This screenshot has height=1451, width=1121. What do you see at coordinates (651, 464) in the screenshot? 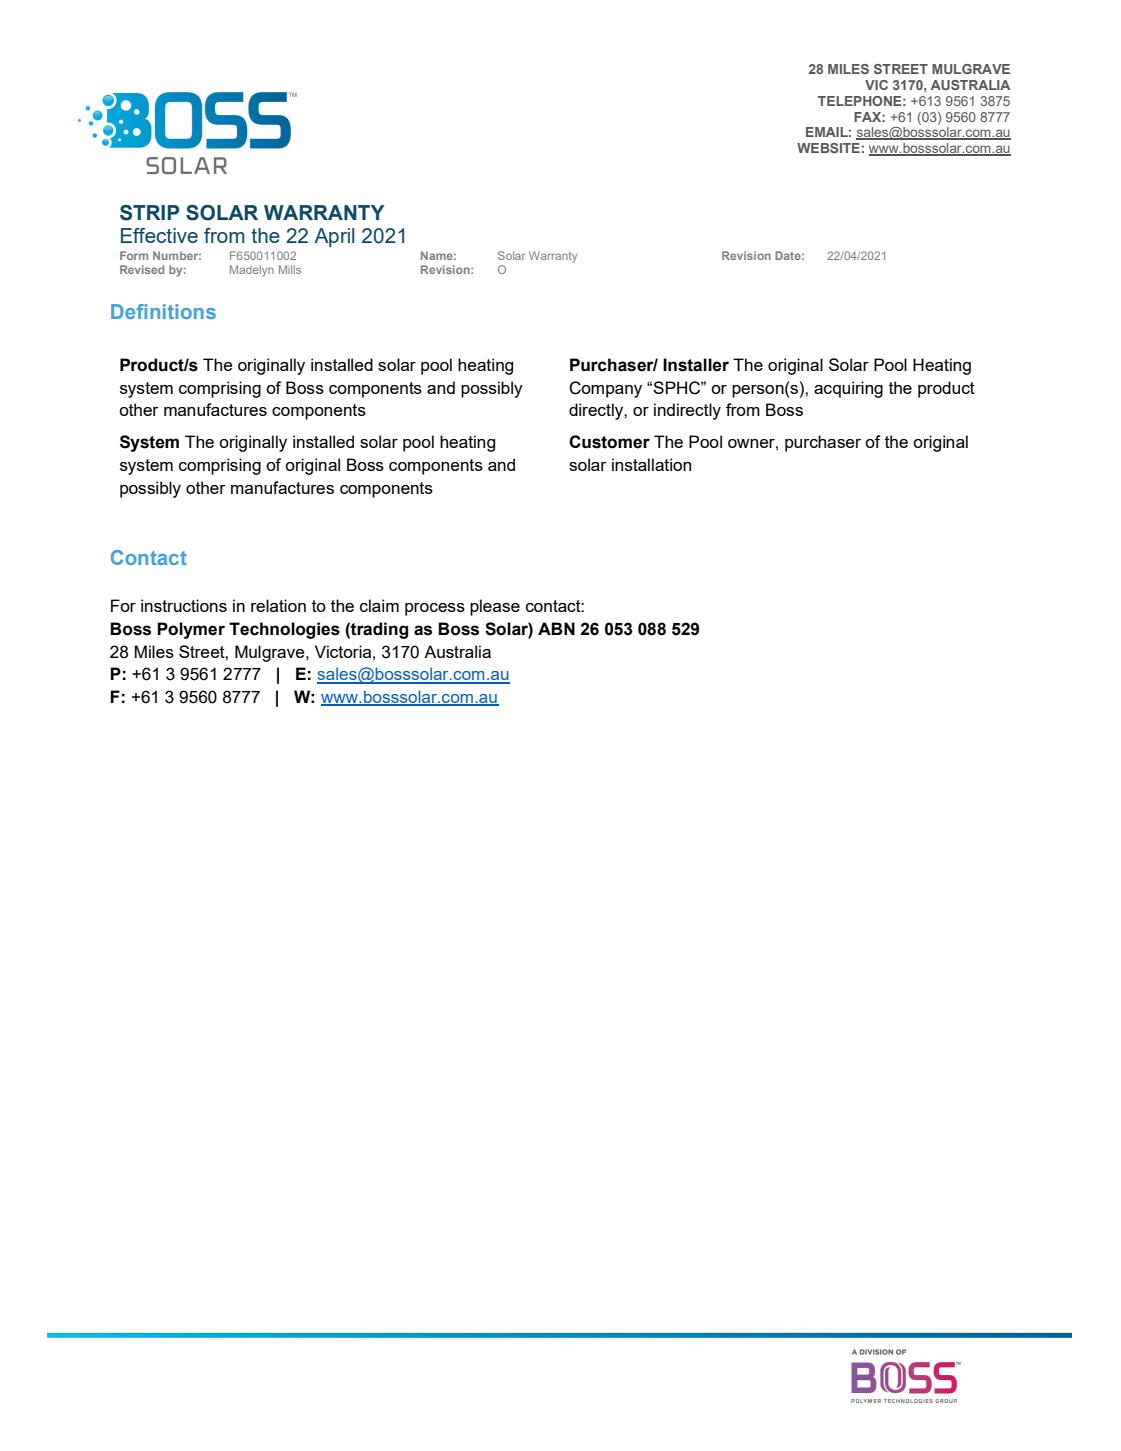
I see `installation` at bounding box center [651, 464].
